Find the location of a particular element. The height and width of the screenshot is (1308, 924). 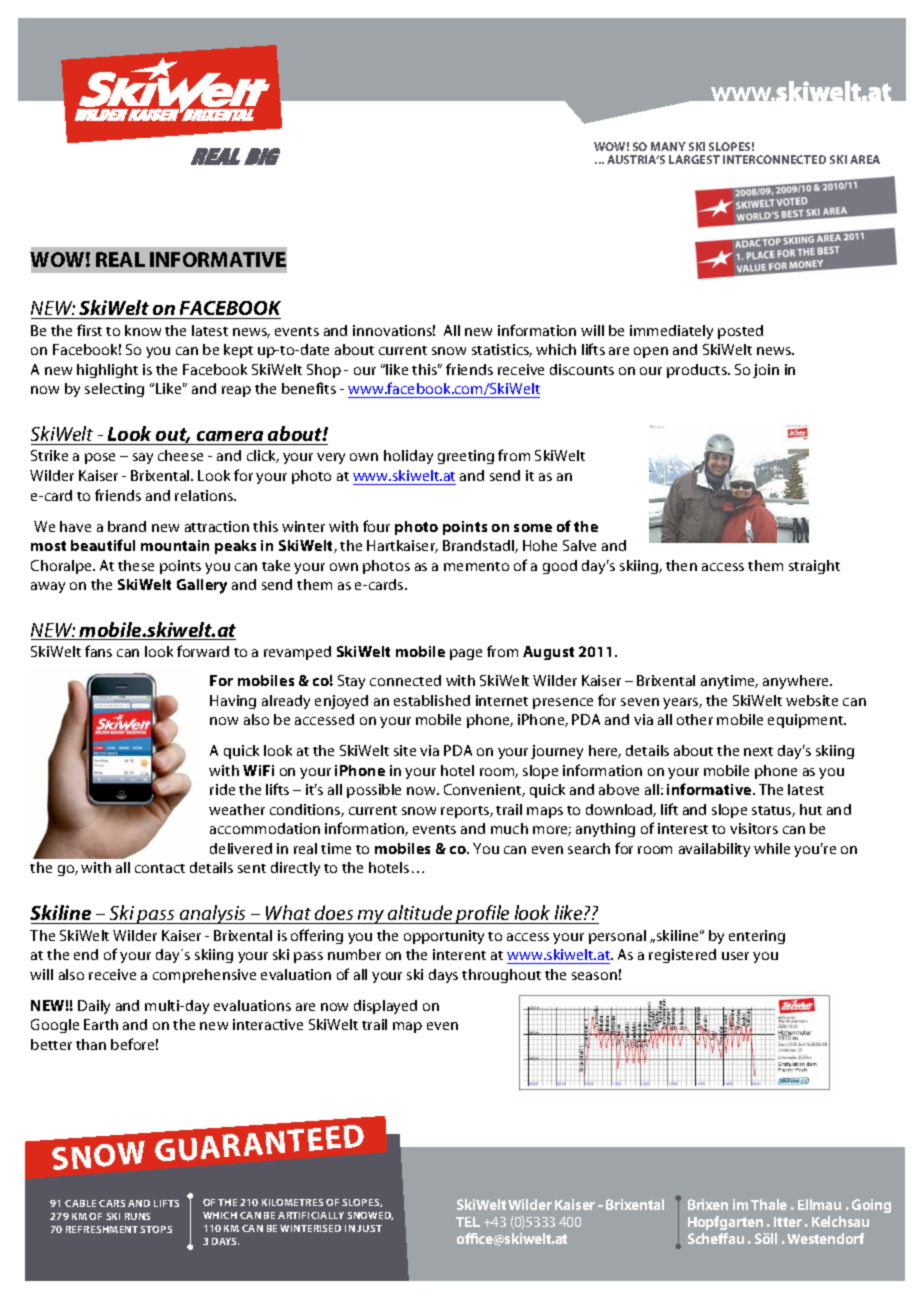

straight is located at coordinates (814, 567).
